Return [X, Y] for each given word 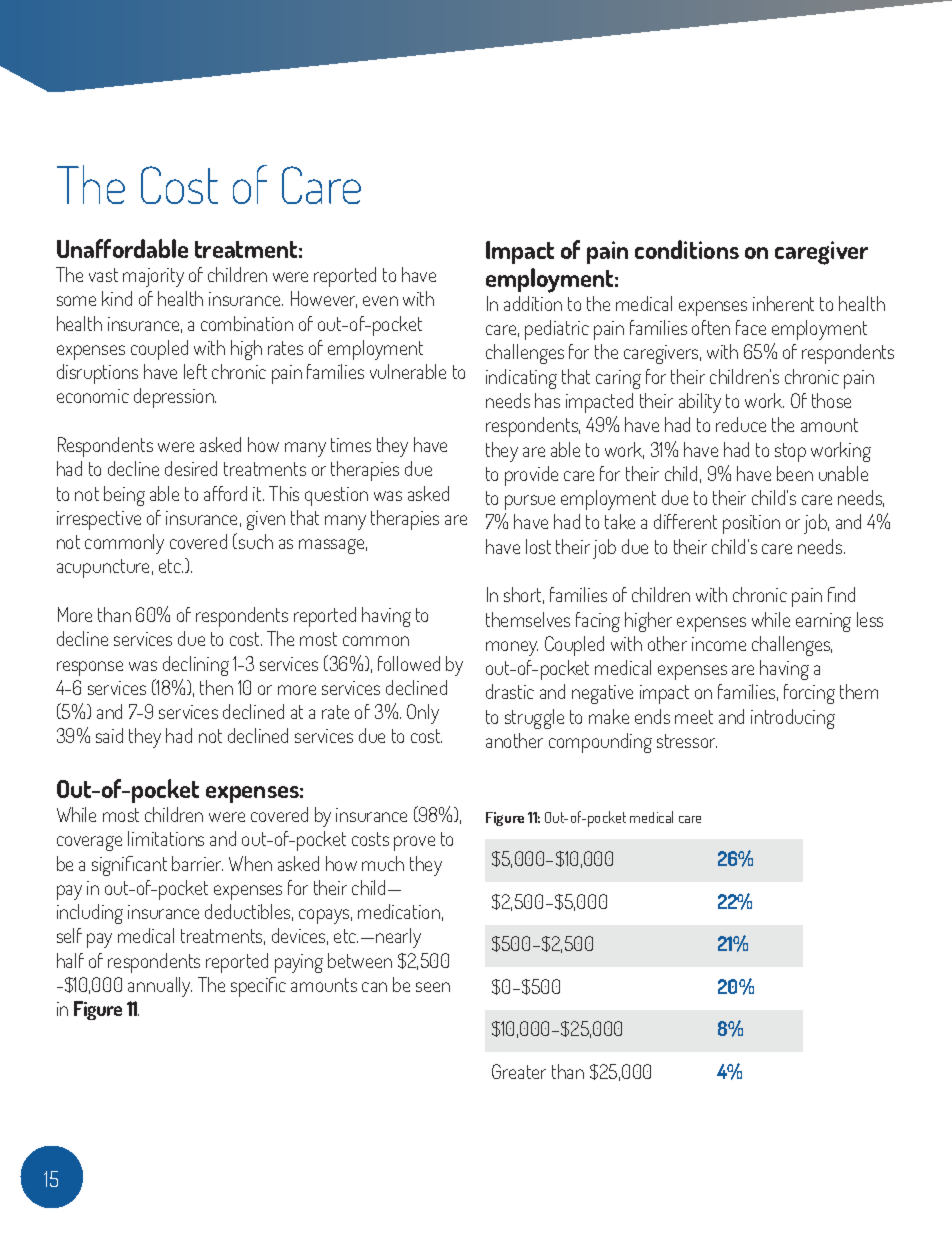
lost [538, 546]
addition [533, 303]
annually [160, 987]
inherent [783, 303]
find [841, 594]
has [547, 400]
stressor [687, 741]
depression [175, 398]
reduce [741, 424]
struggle [534, 719]
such [256, 541]
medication [399, 911]
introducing [793, 719]
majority [153, 277]
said [109, 735]
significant [129, 866]
